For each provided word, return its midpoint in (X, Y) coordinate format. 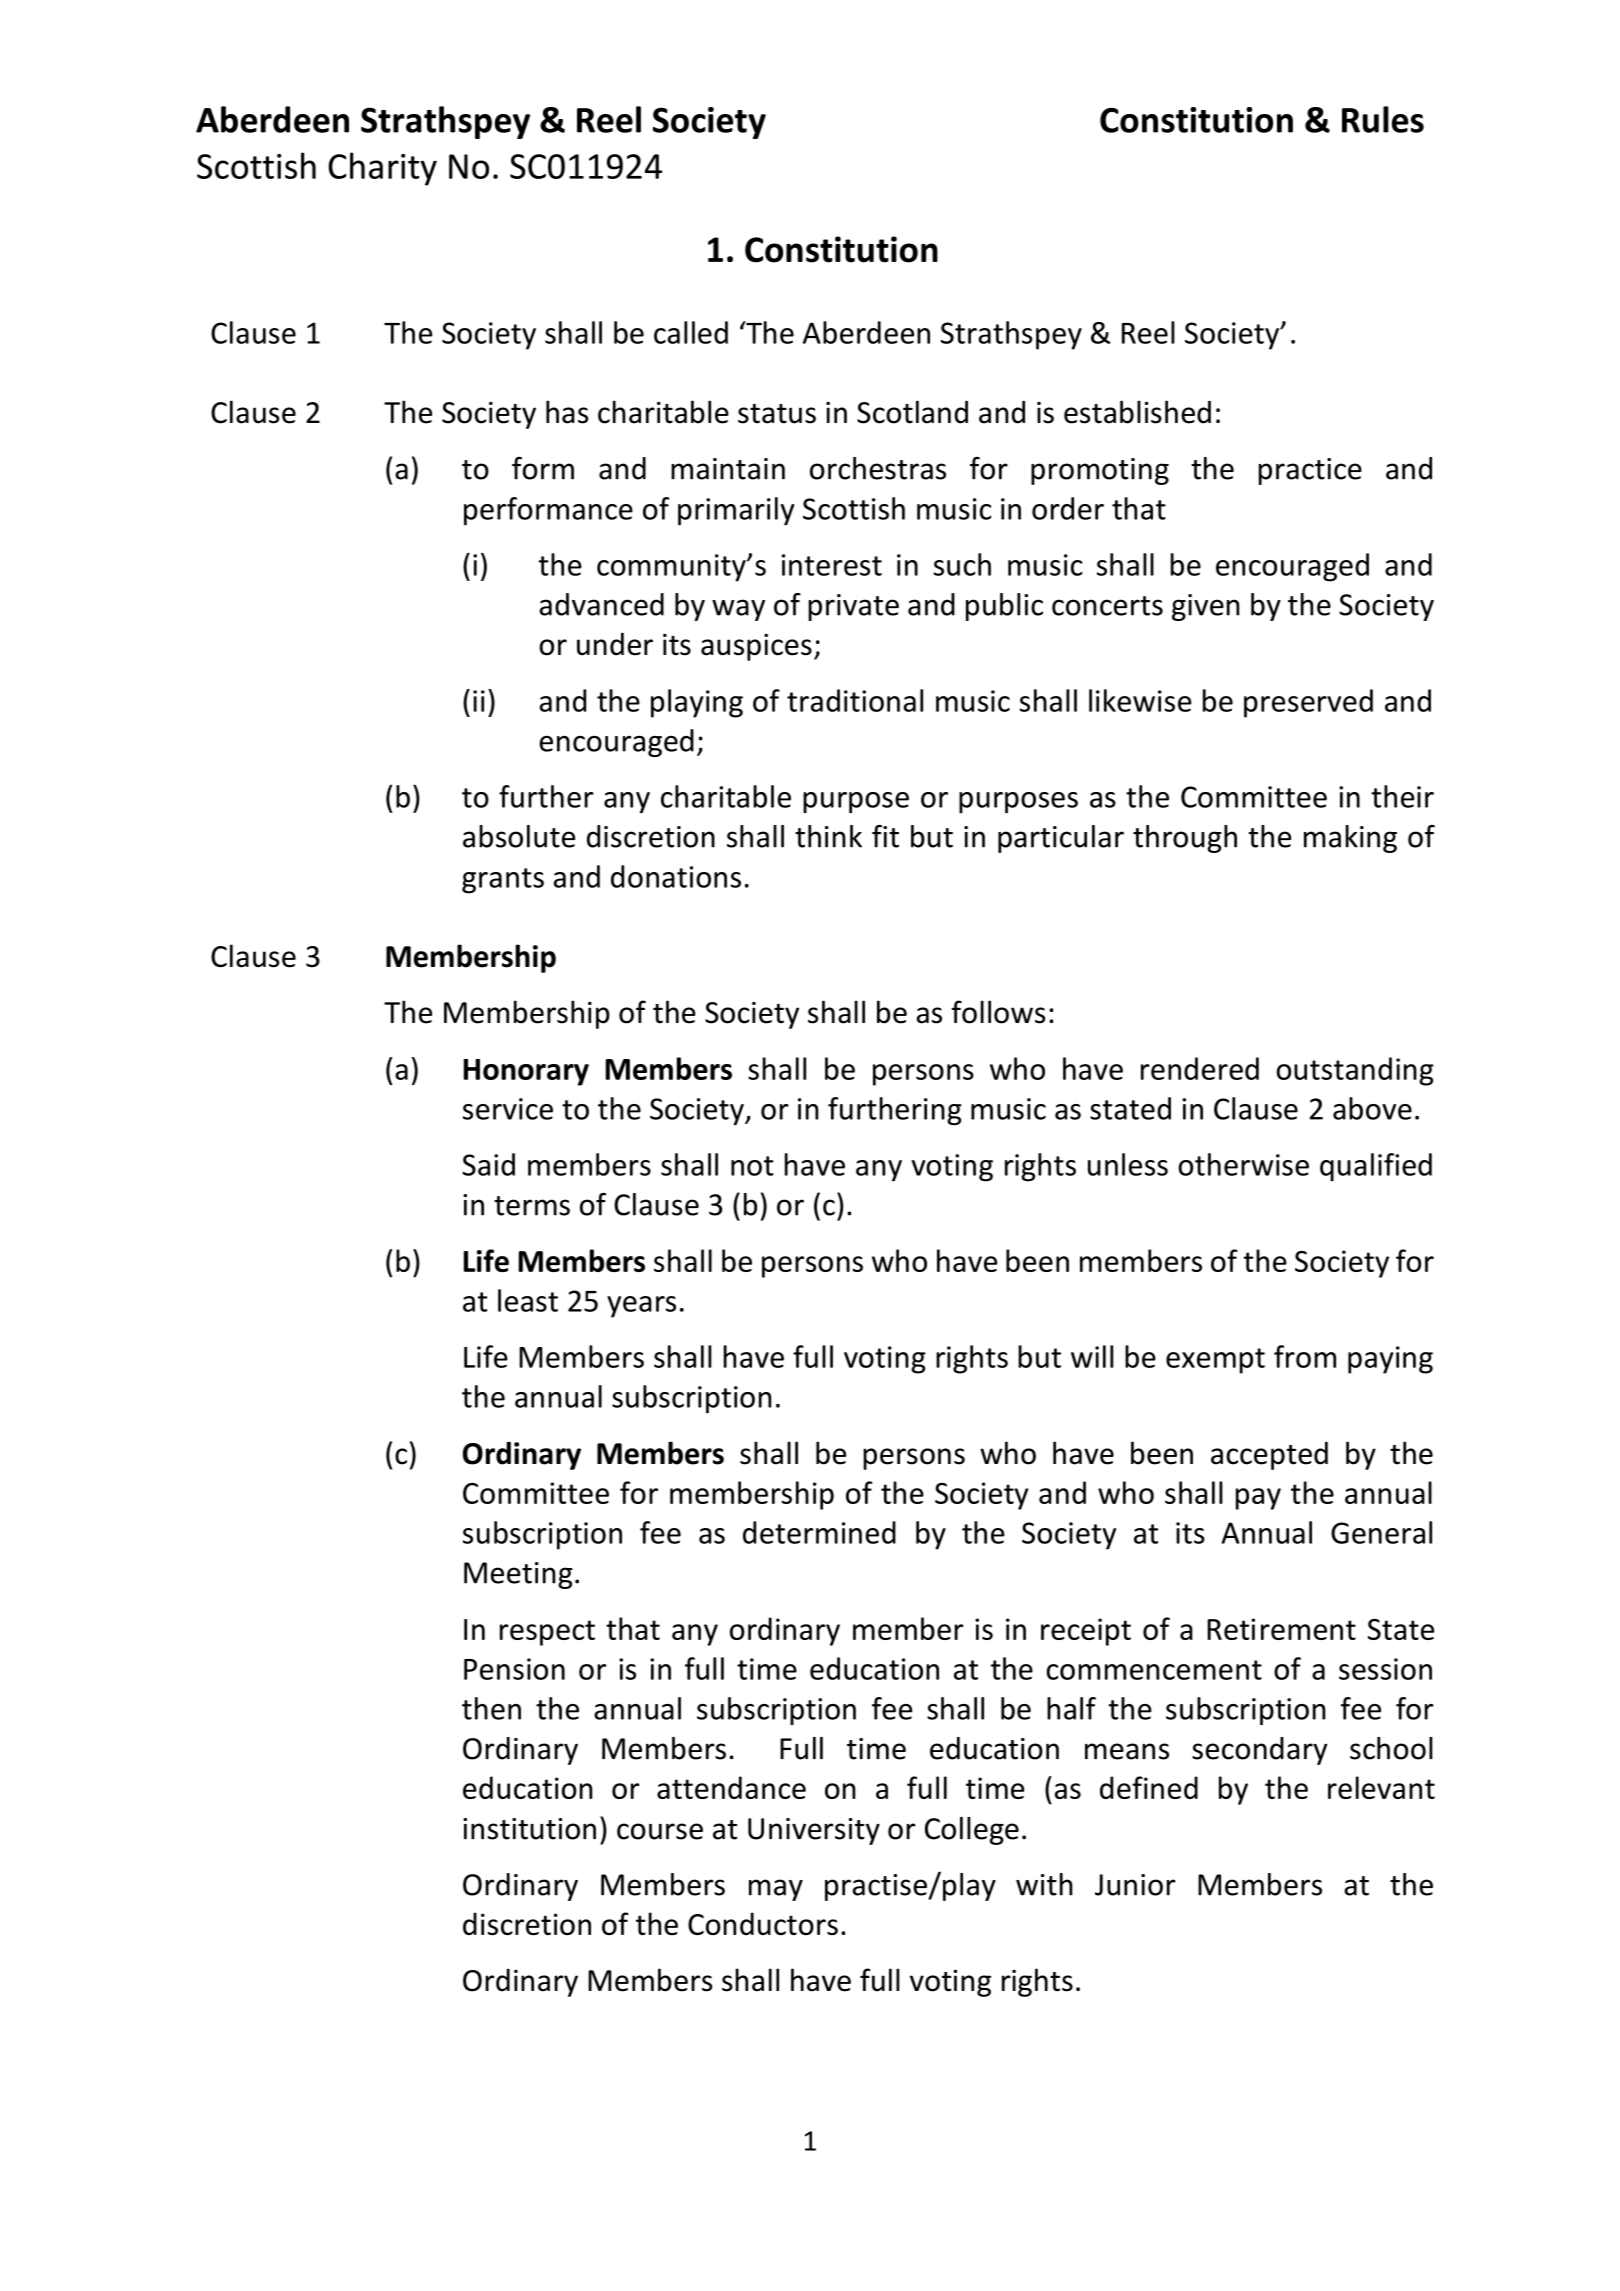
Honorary (526, 1072)
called (691, 332)
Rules (1383, 119)
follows (998, 1012)
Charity (382, 169)
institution (529, 1829)
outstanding (1355, 1071)
